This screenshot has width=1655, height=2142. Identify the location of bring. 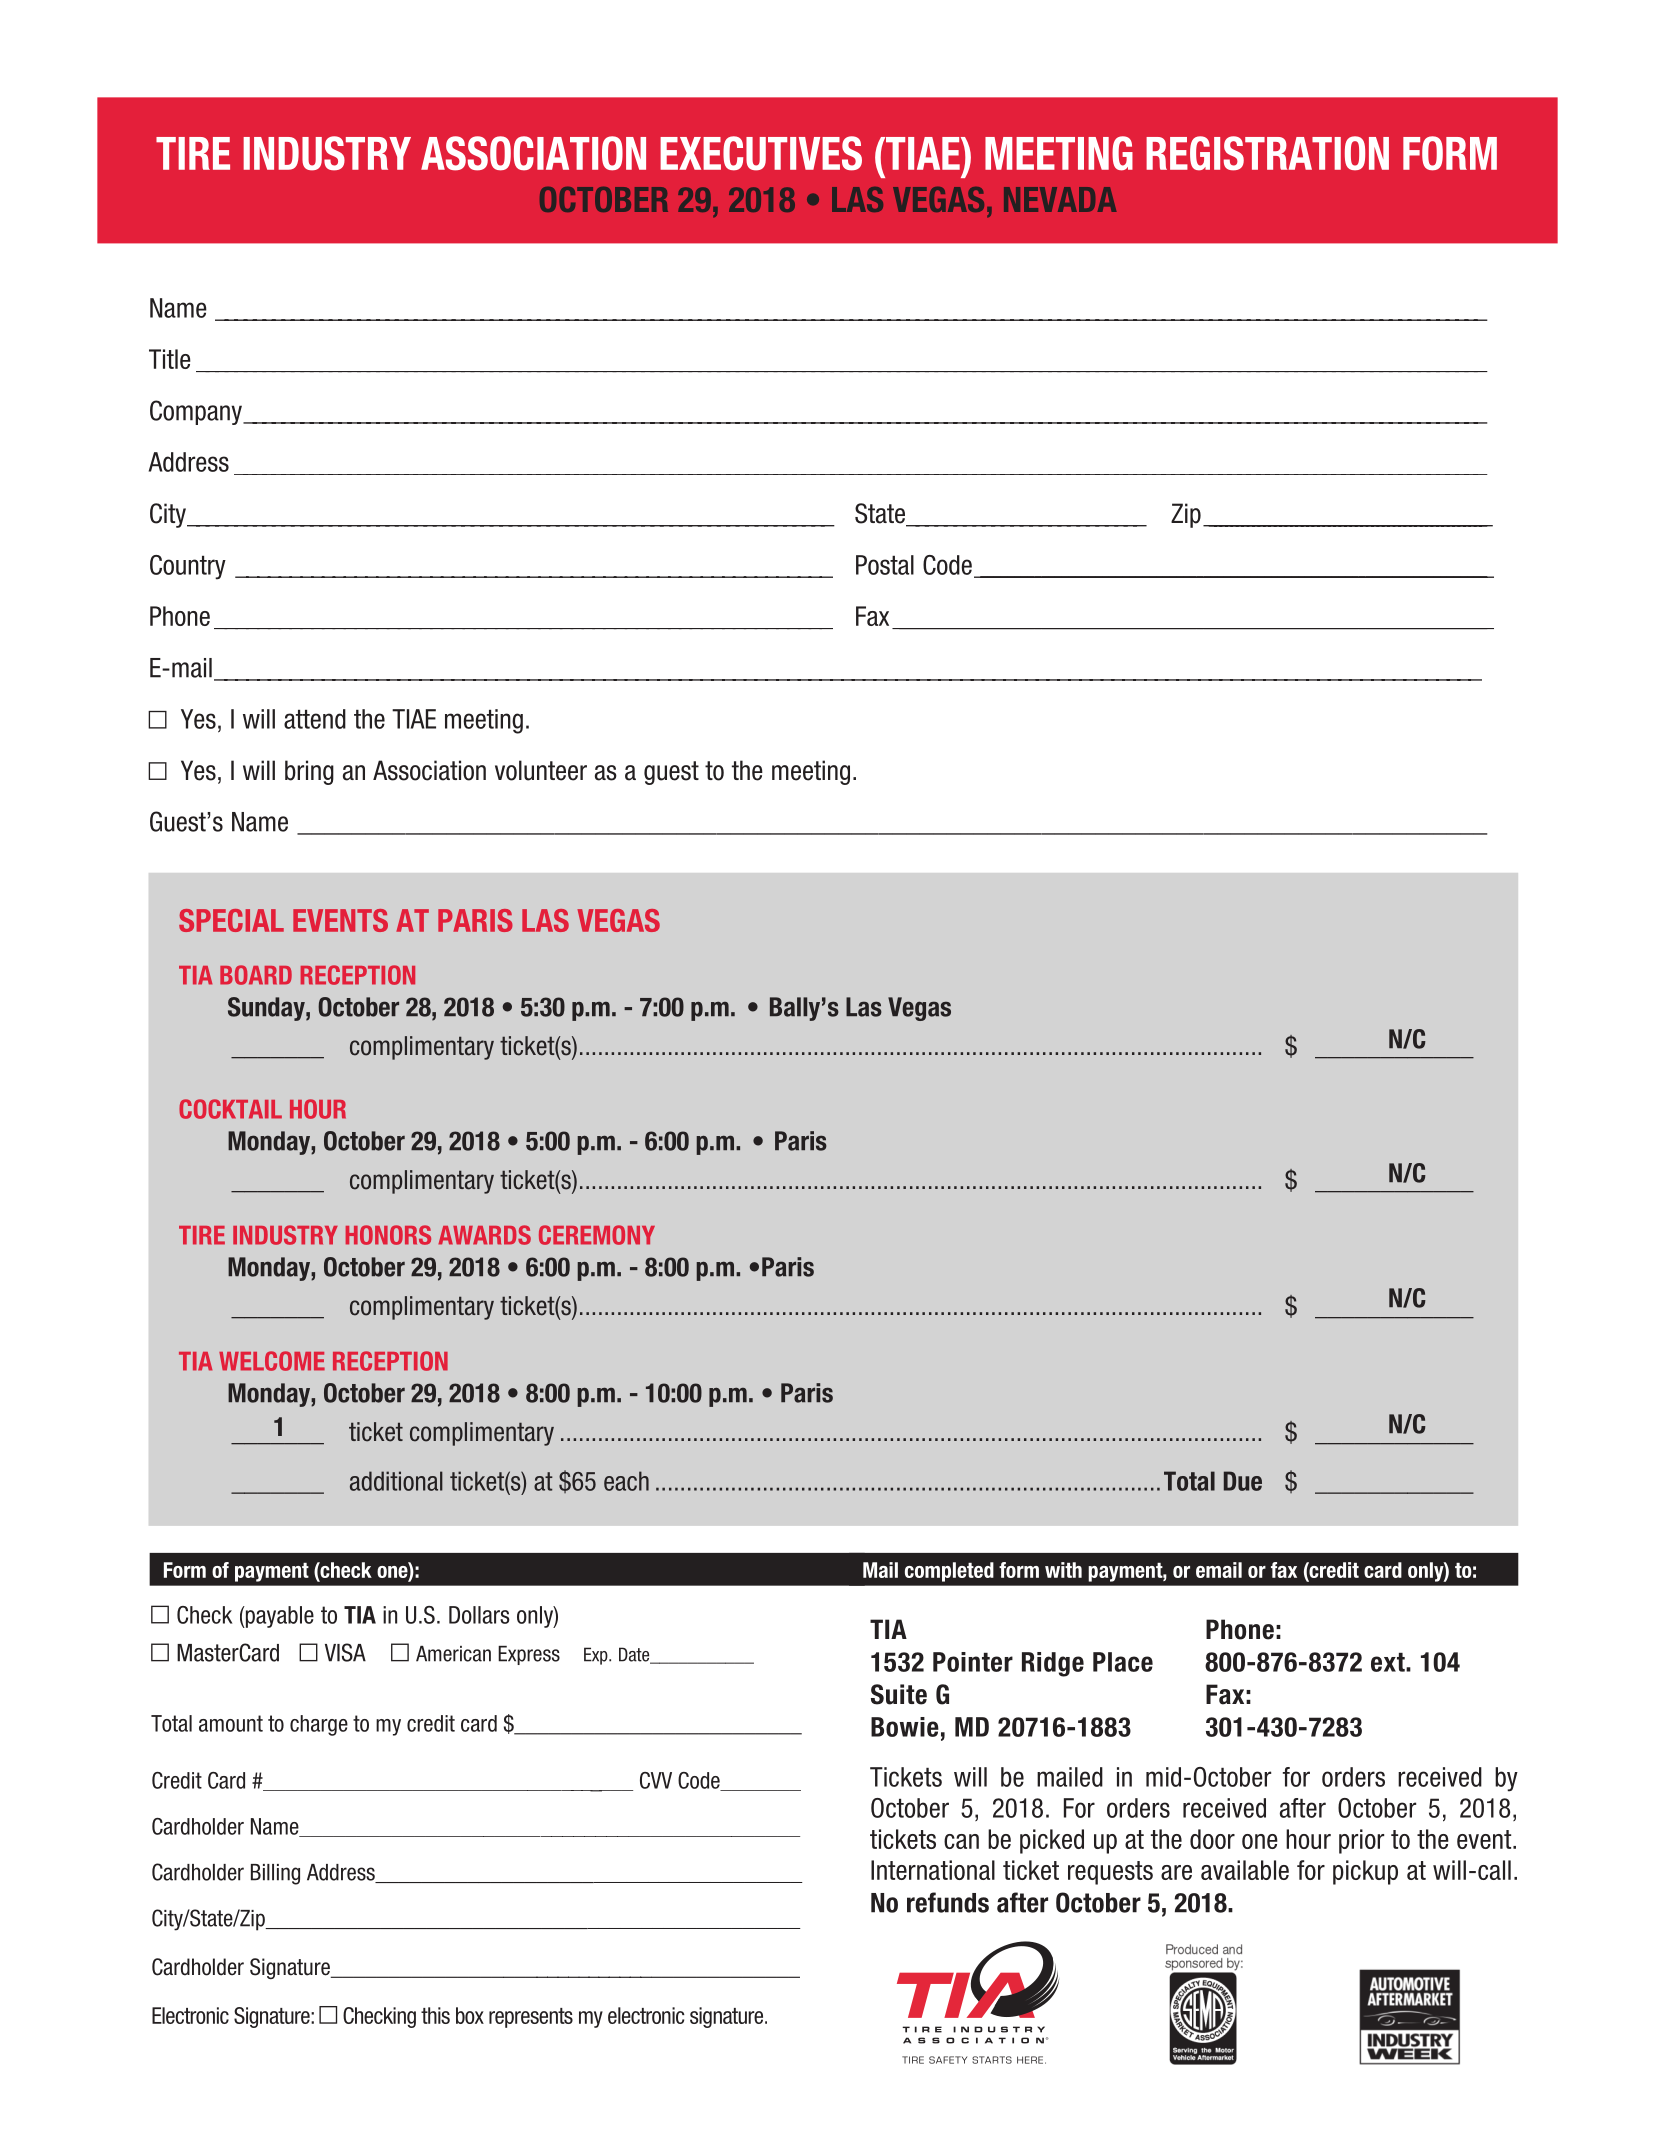
(309, 772).
